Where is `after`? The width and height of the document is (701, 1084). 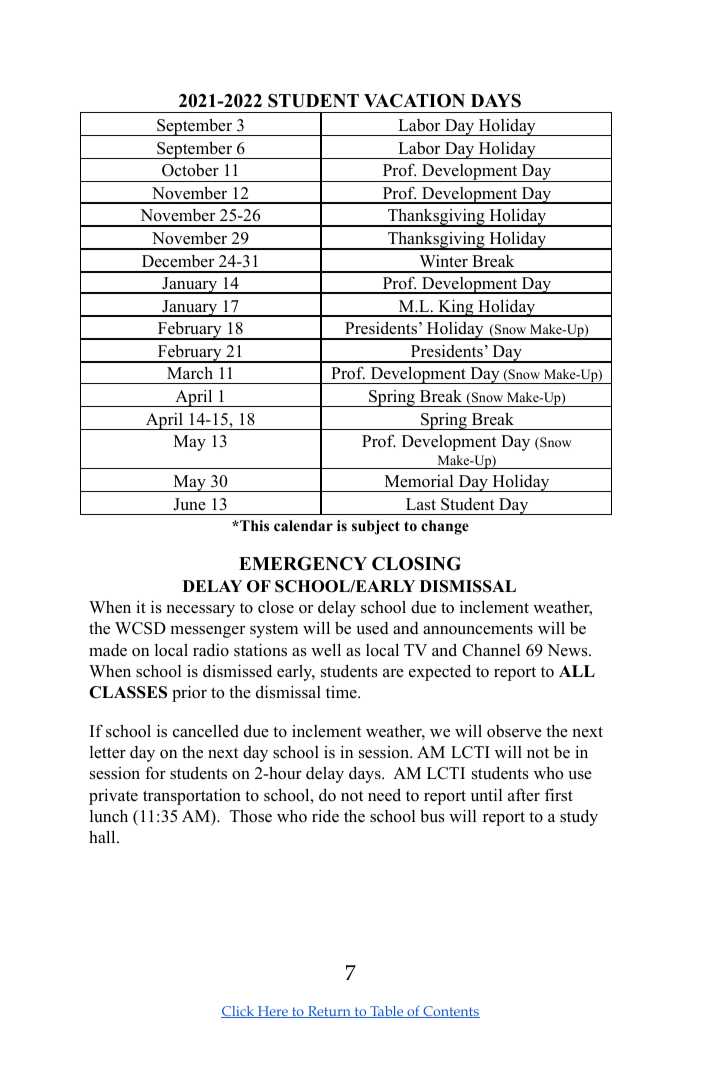 after is located at coordinates (524, 794).
